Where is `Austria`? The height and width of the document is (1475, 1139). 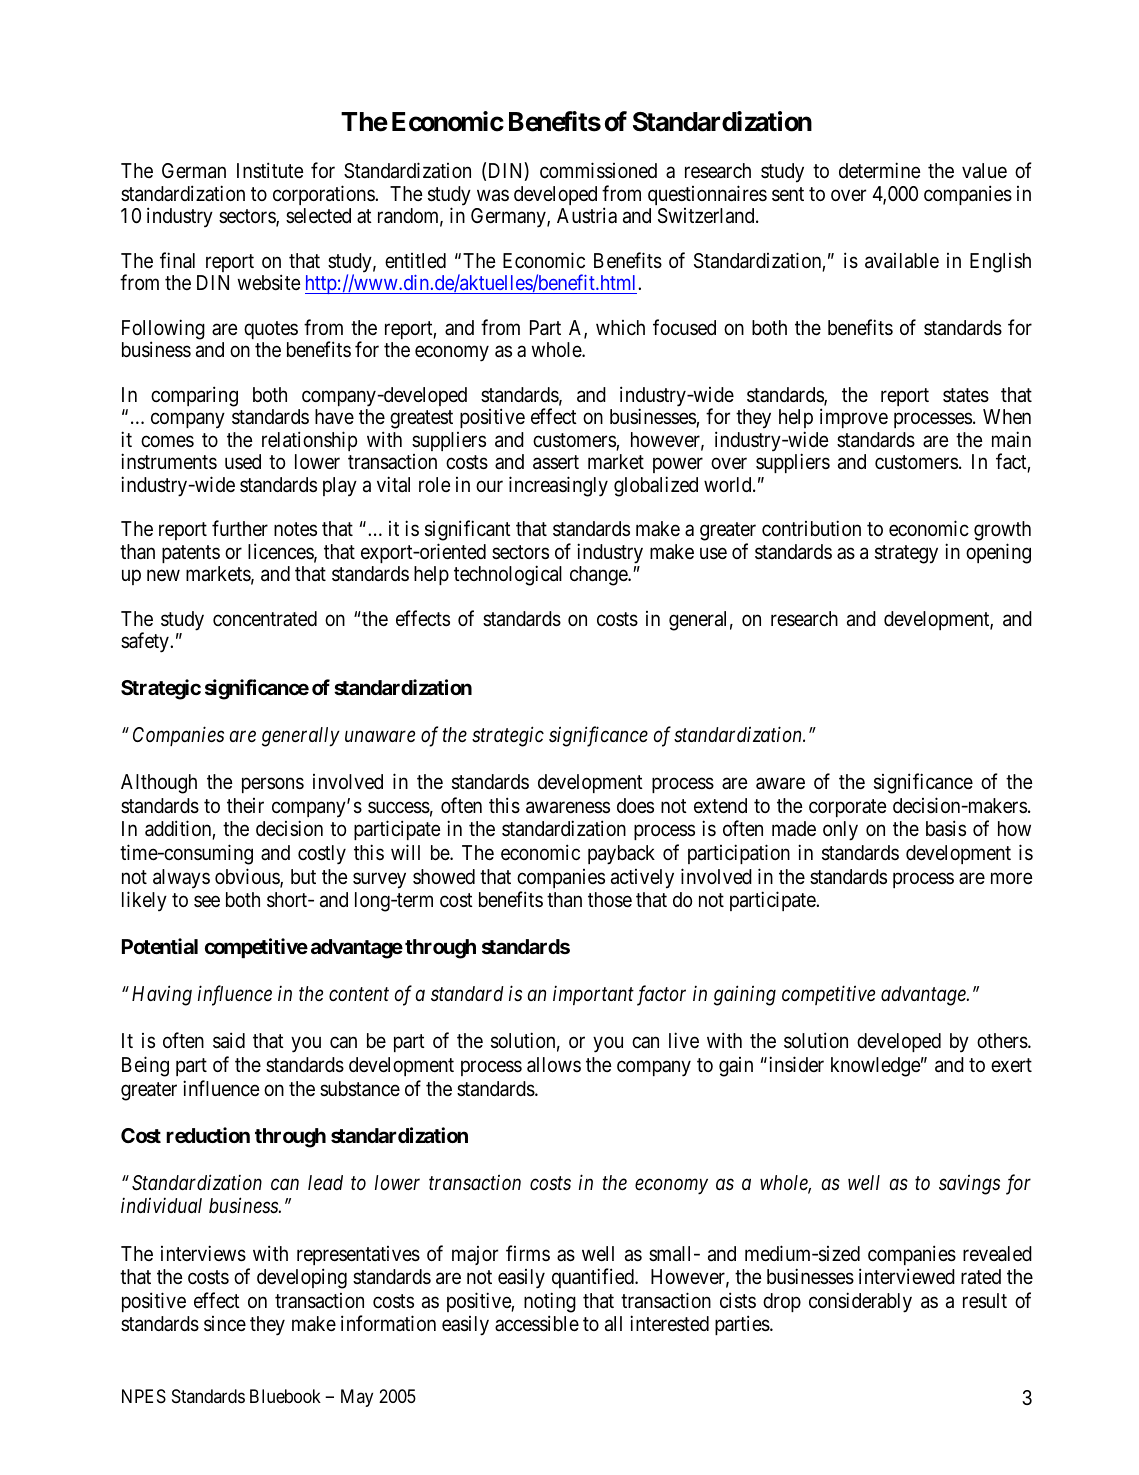 Austria is located at coordinates (587, 215).
